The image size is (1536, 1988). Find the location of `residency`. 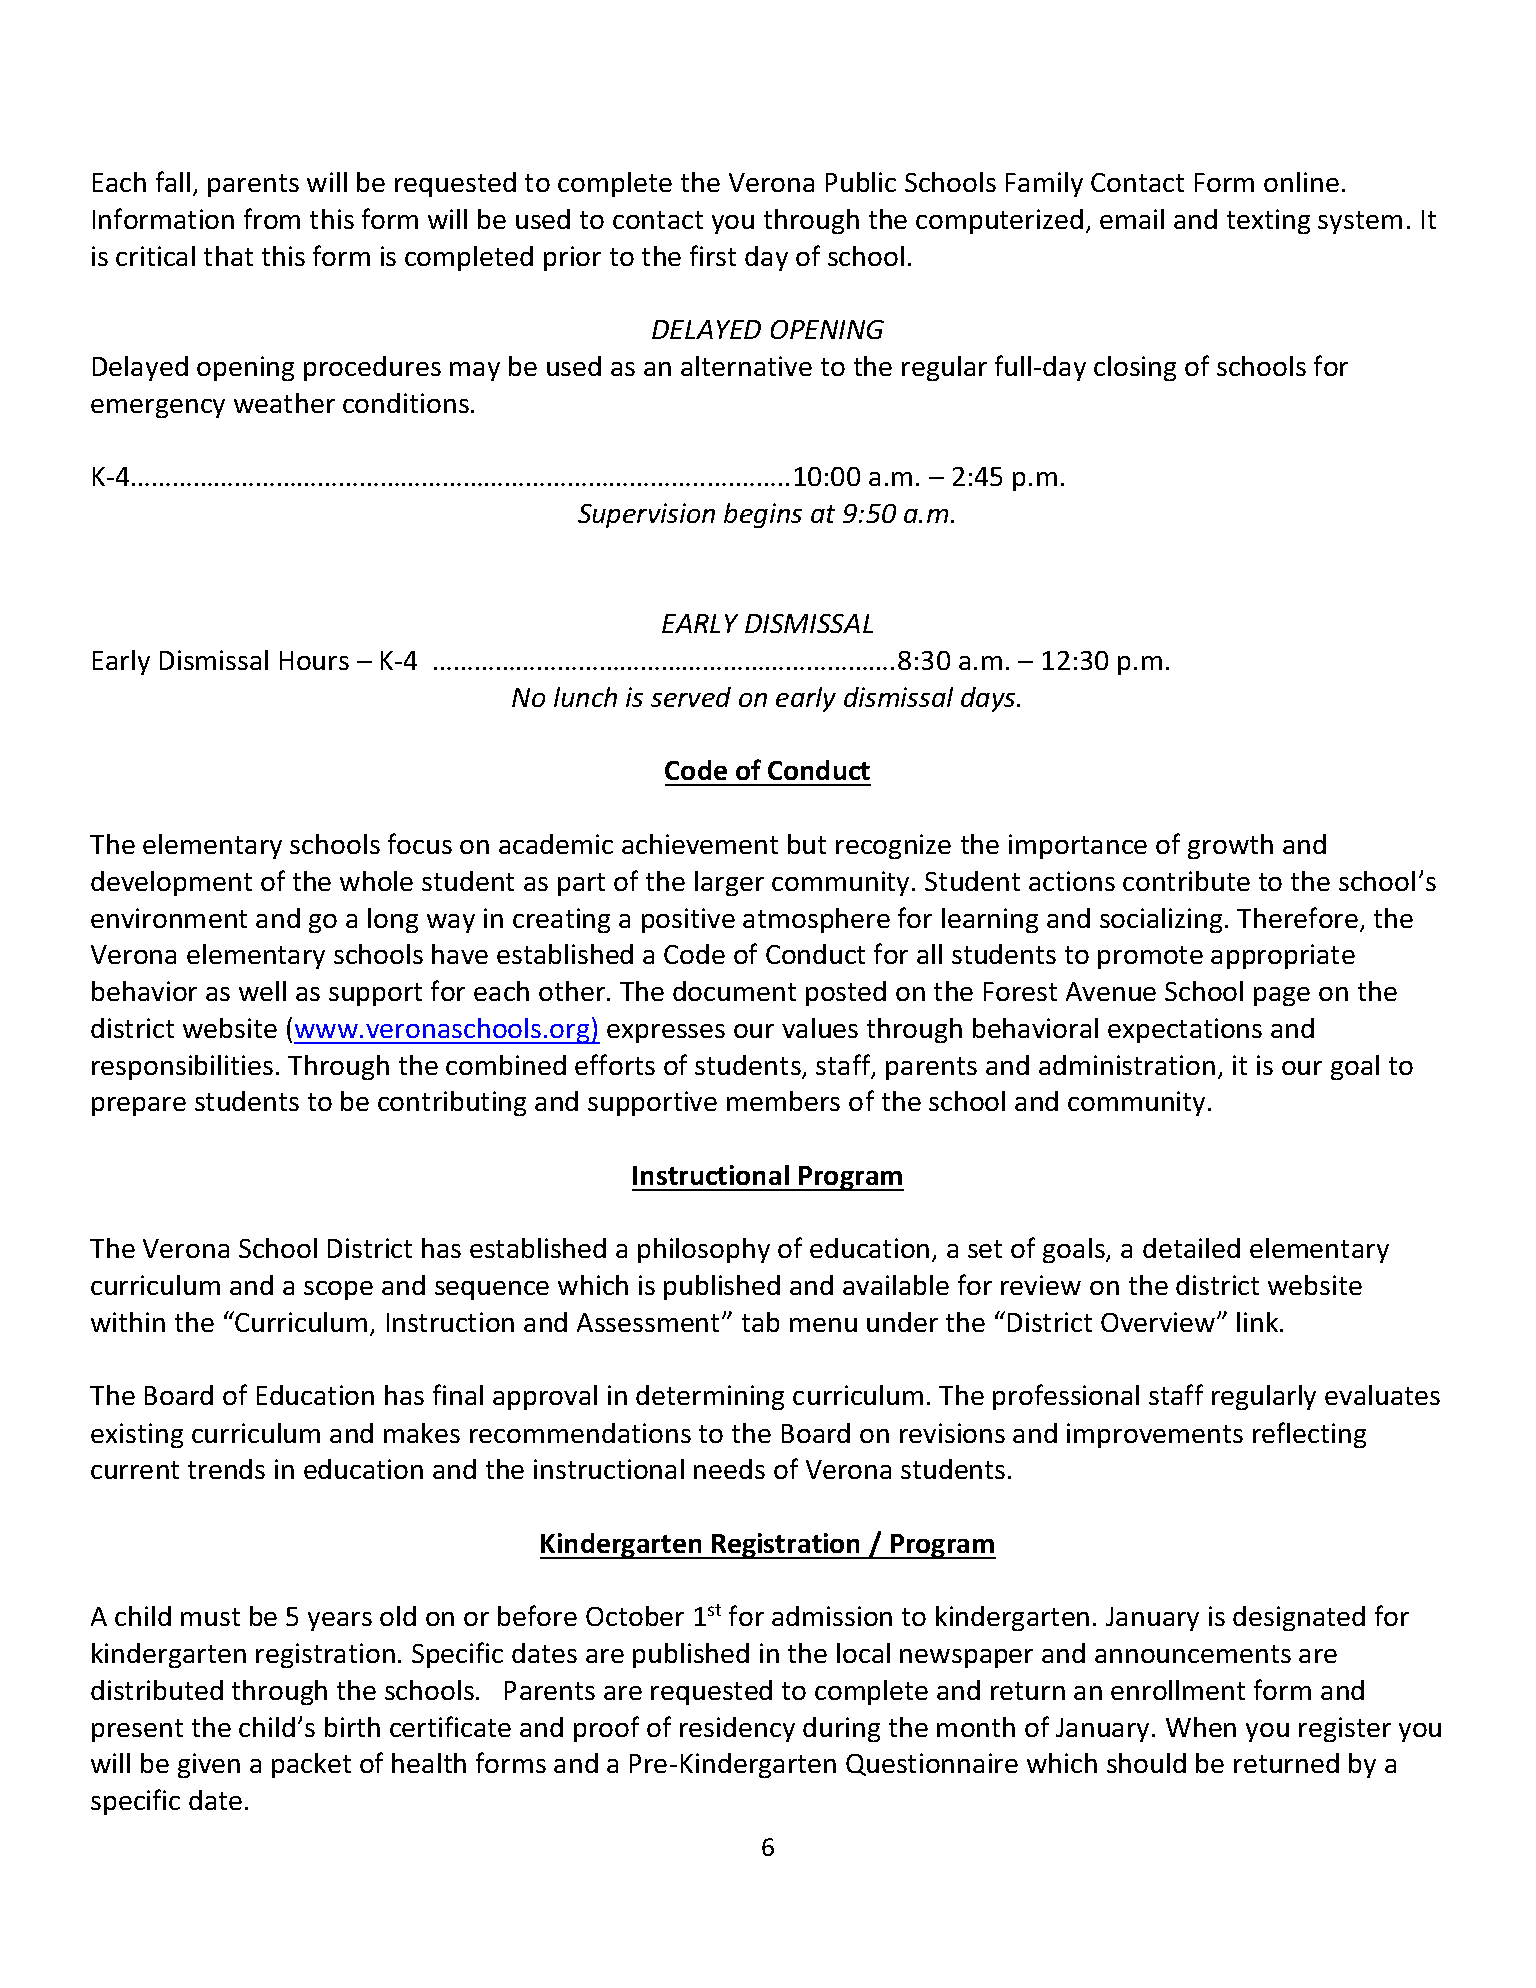

residency is located at coordinates (737, 1729).
